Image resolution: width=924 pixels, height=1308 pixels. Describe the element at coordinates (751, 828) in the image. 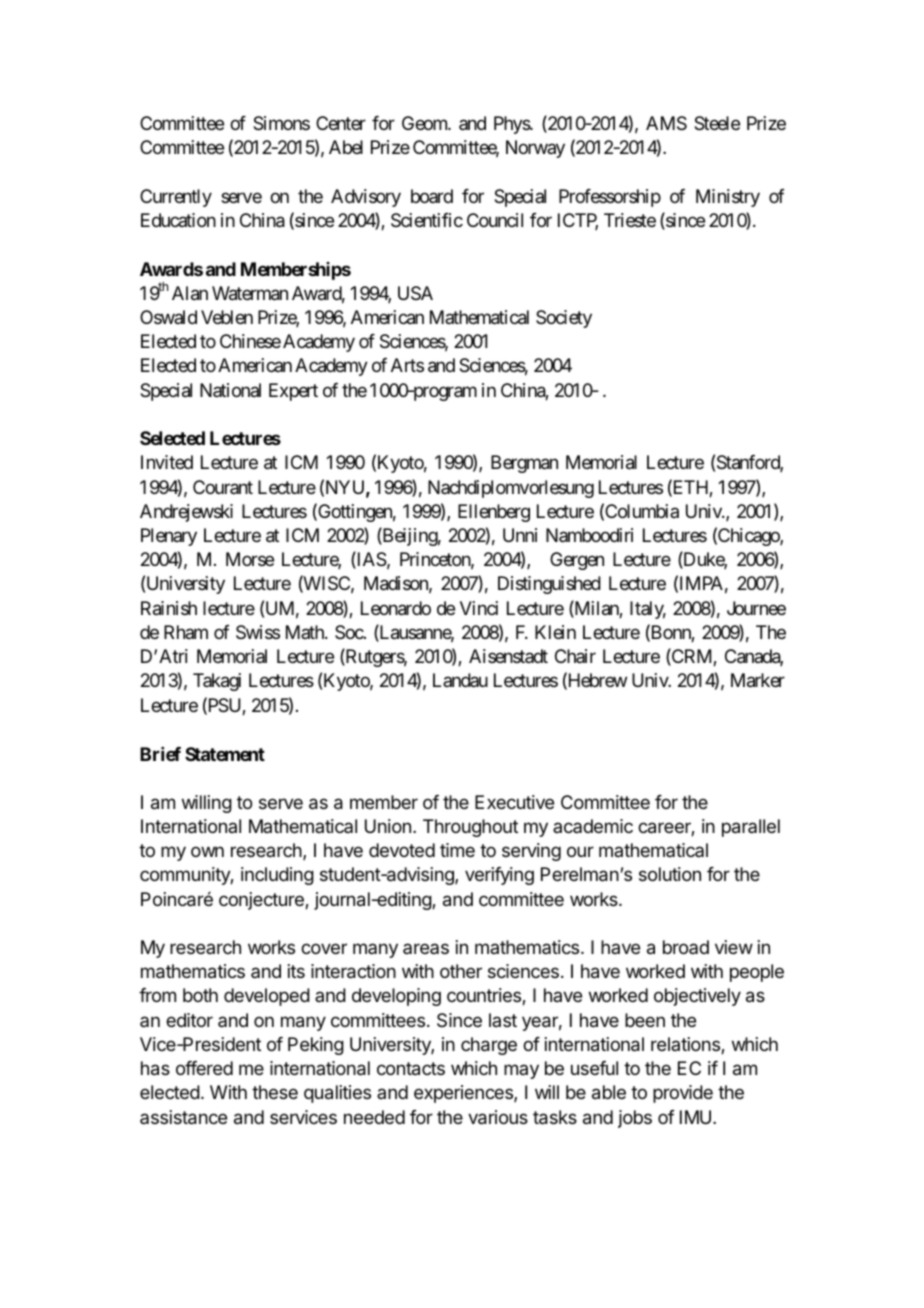

I see `parallel` at that location.
